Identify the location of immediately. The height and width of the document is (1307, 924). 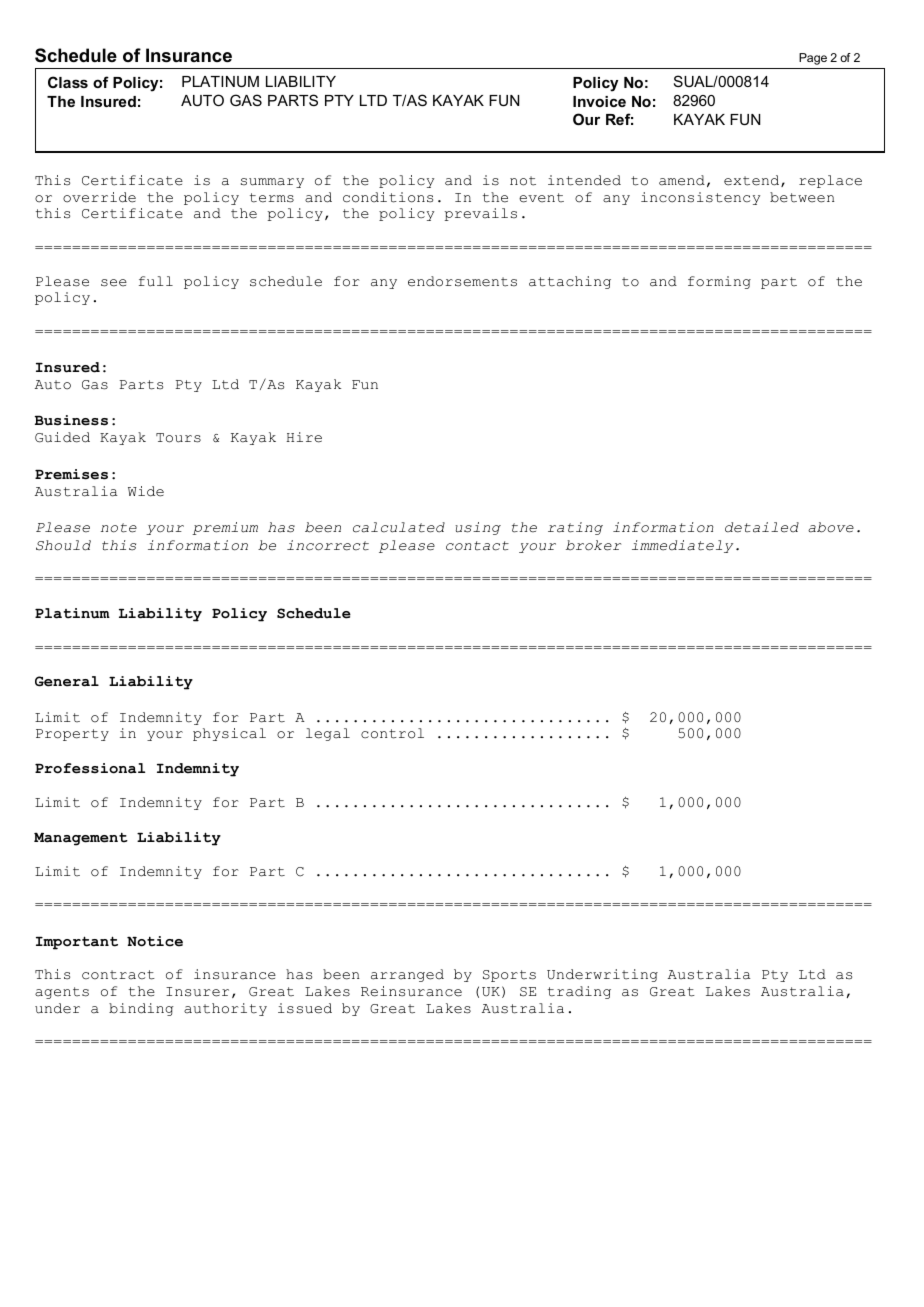
(682, 546).
